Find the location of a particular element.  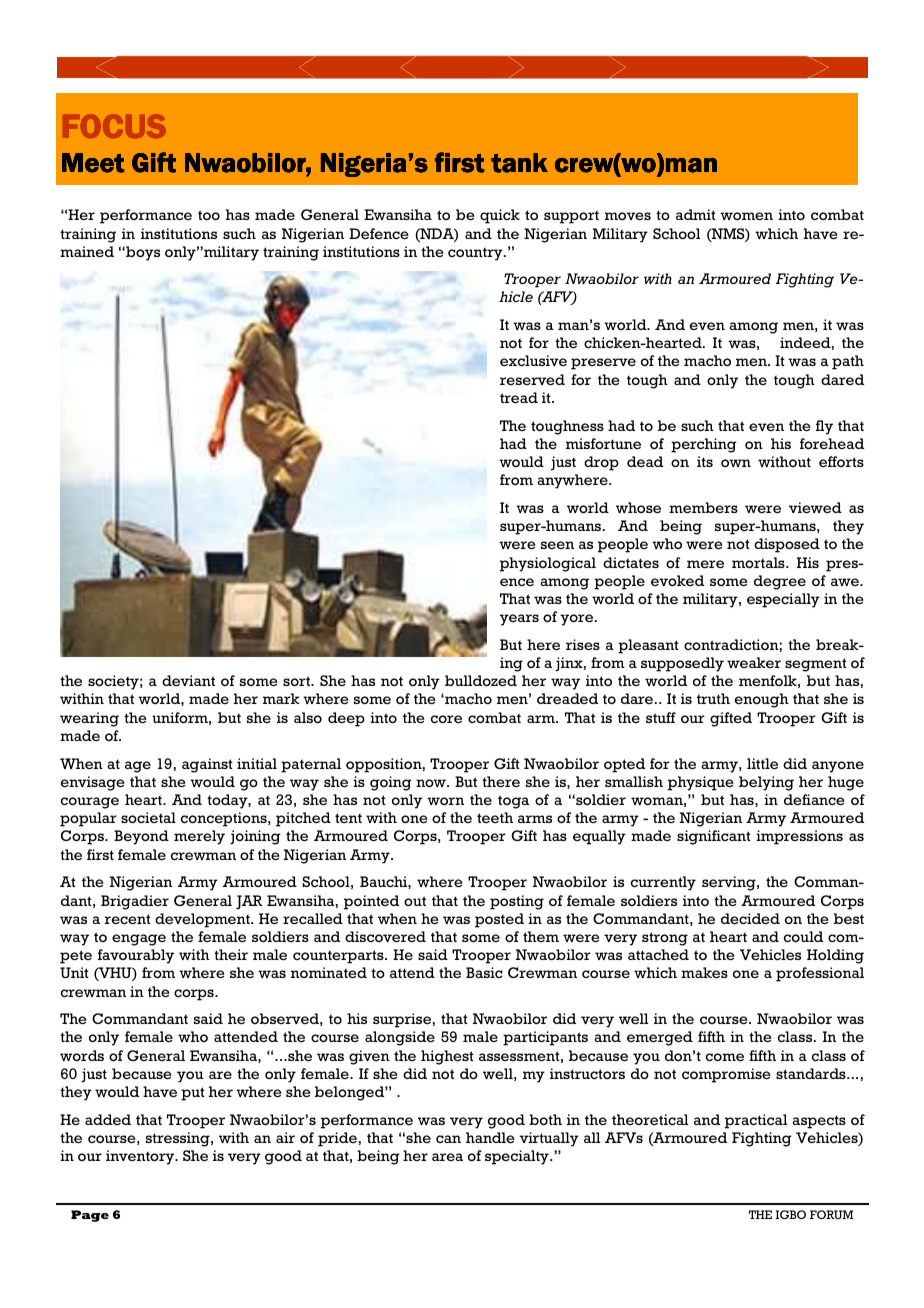

tank is located at coordinates (519, 163).
